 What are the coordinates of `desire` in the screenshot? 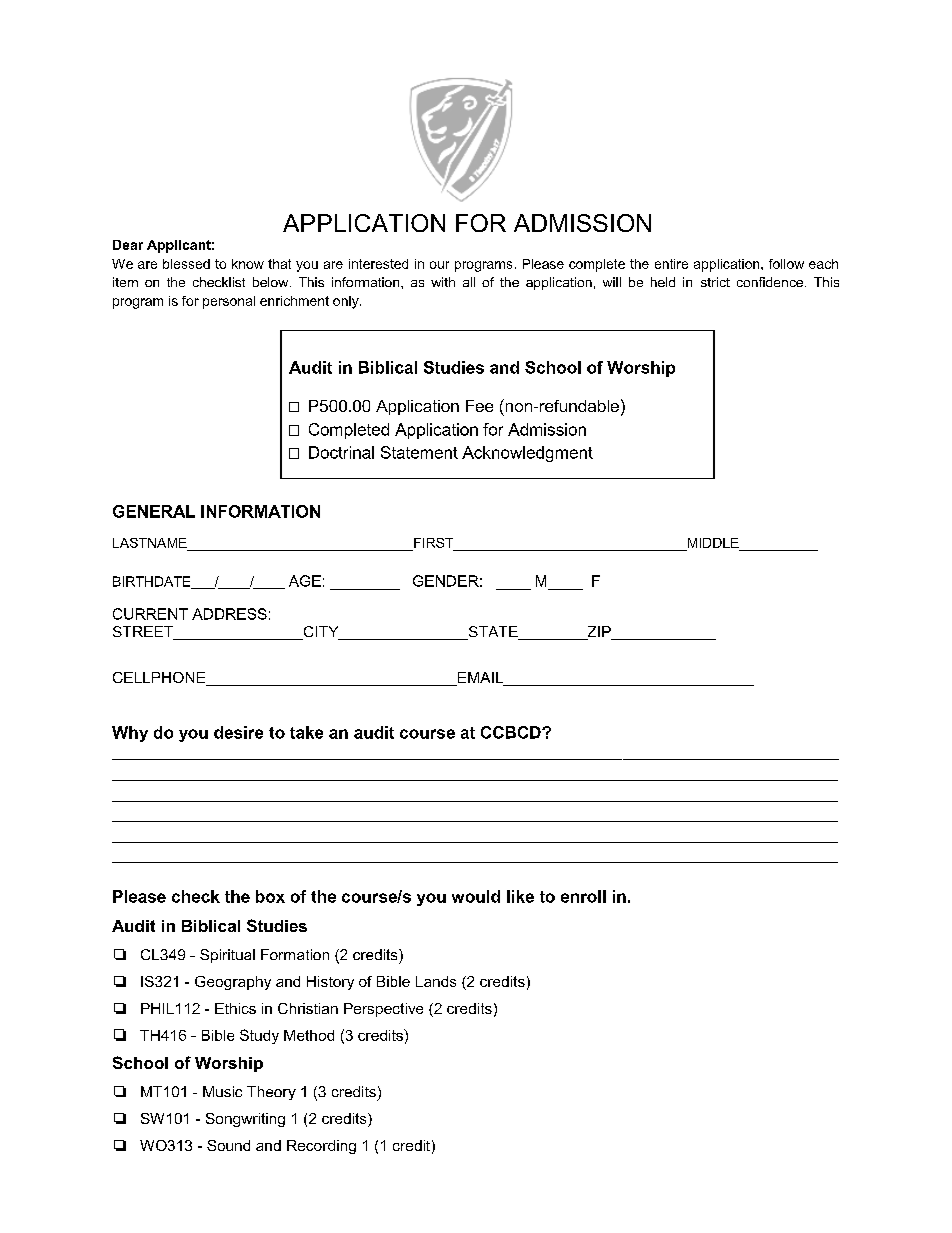 It's located at (238, 732).
